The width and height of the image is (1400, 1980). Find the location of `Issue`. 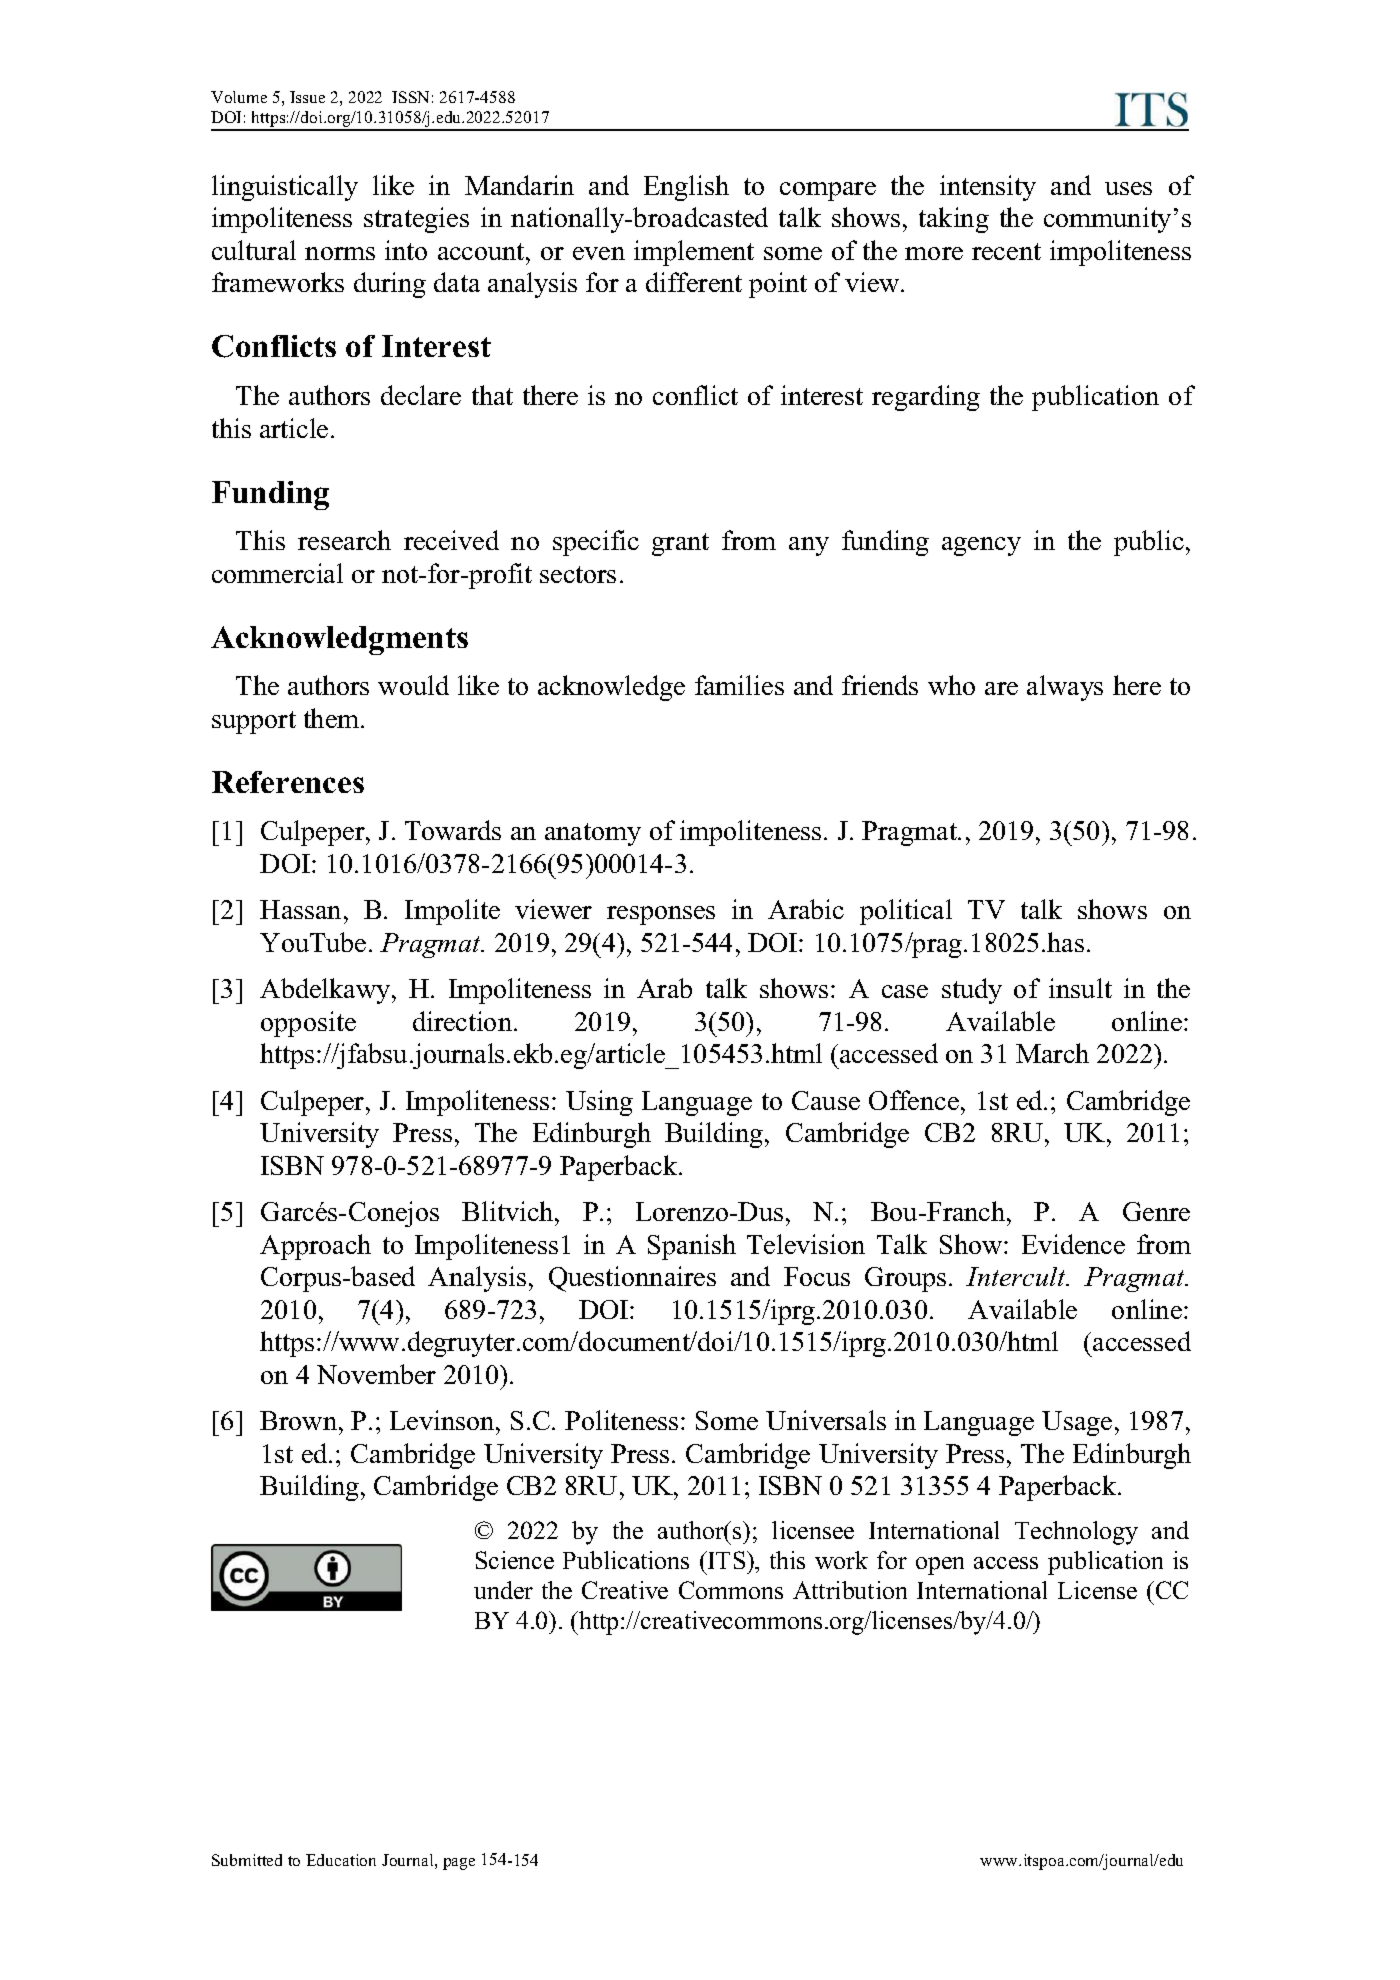

Issue is located at coordinates (307, 97).
